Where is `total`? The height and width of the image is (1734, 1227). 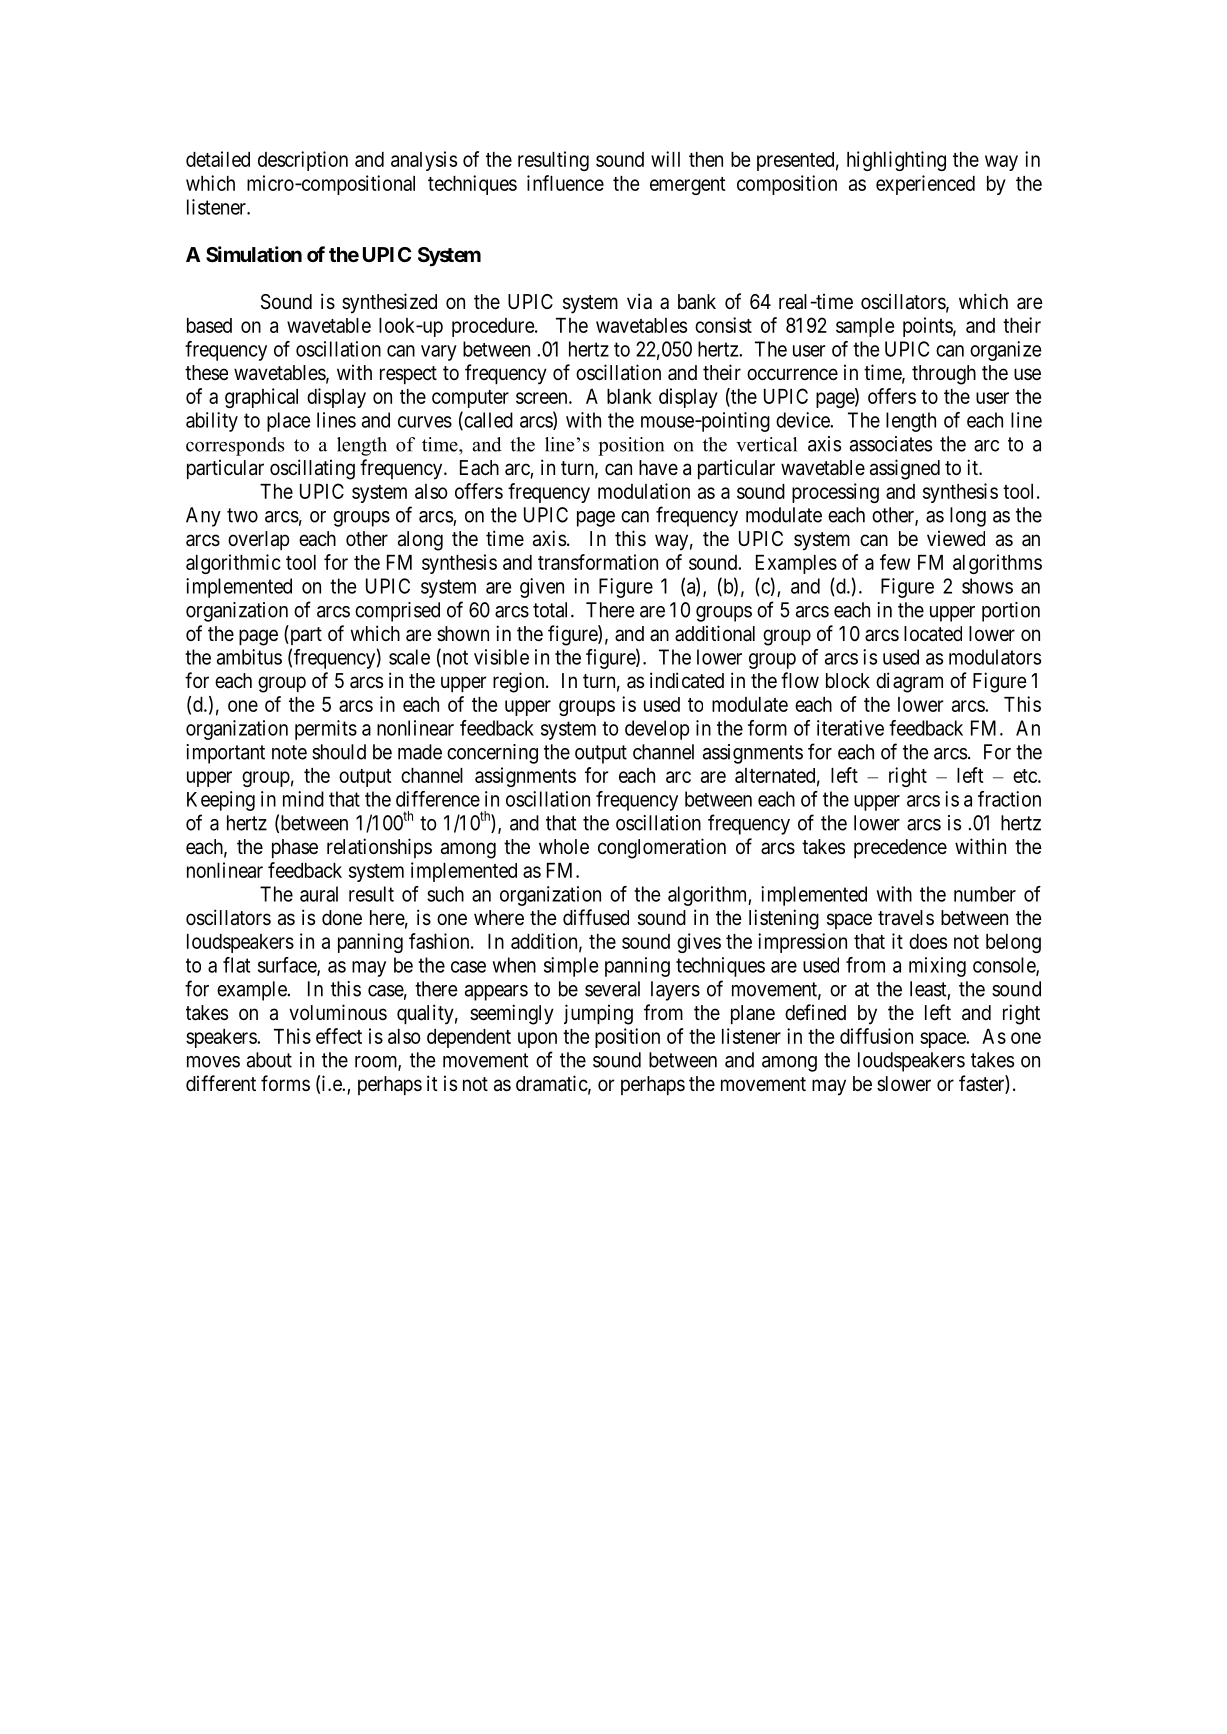 total is located at coordinates (552, 610).
